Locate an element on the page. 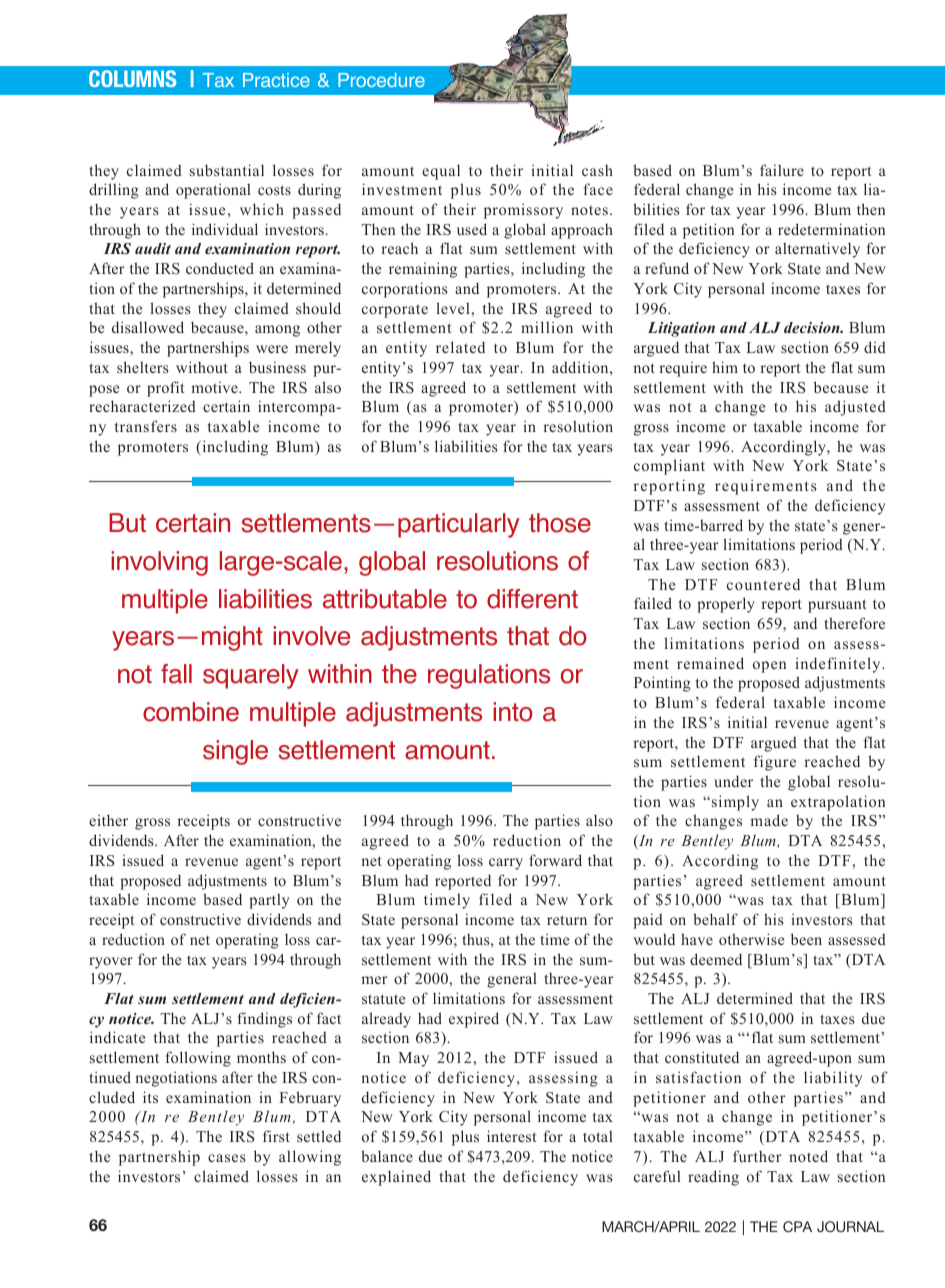 The height and width of the document is (1288, 945). substantial is located at coordinates (227, 170).
